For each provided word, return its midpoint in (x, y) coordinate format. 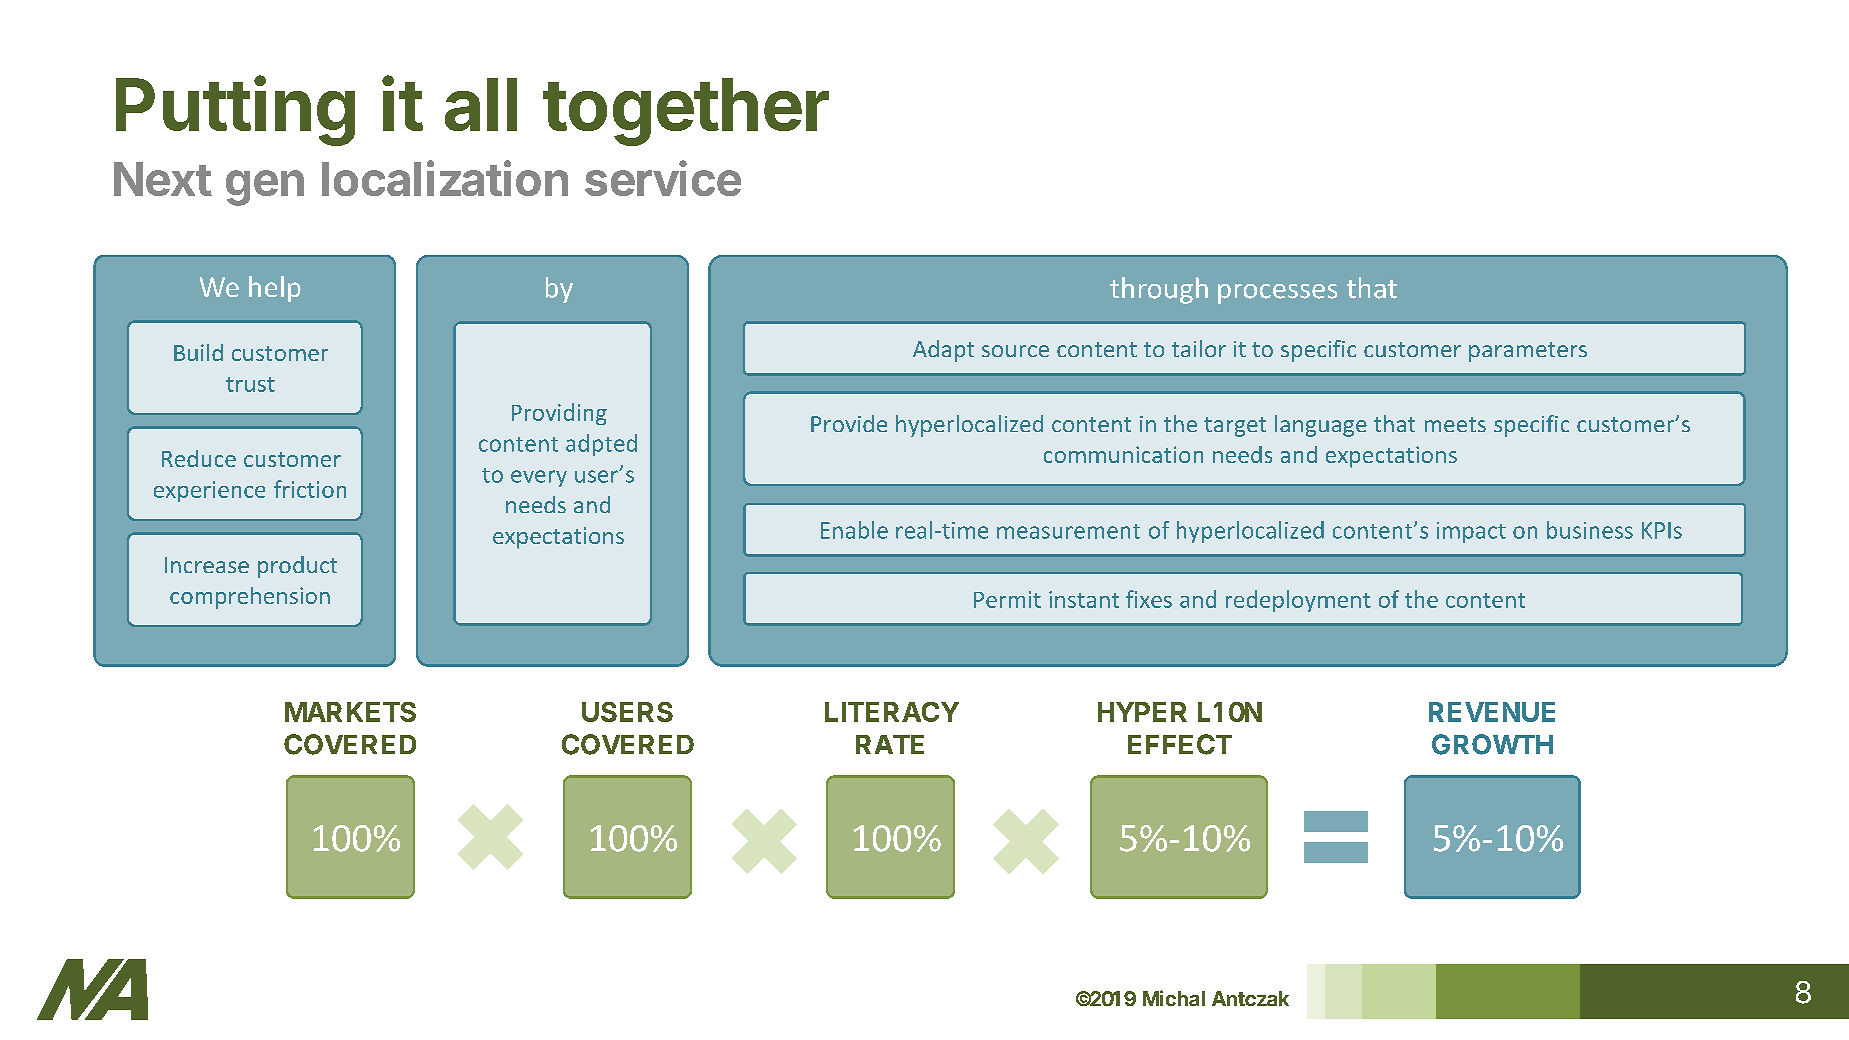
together (686, 112)
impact (1471, 532)
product (297, 567)
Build (198, 352)
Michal (1174, 998)
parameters (1528, 352)
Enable (854, 530)
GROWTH (1492, 744)
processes (1277, 294)
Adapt (943, 351)
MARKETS (350, 712)
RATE (890, 744)
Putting (235, 111)
